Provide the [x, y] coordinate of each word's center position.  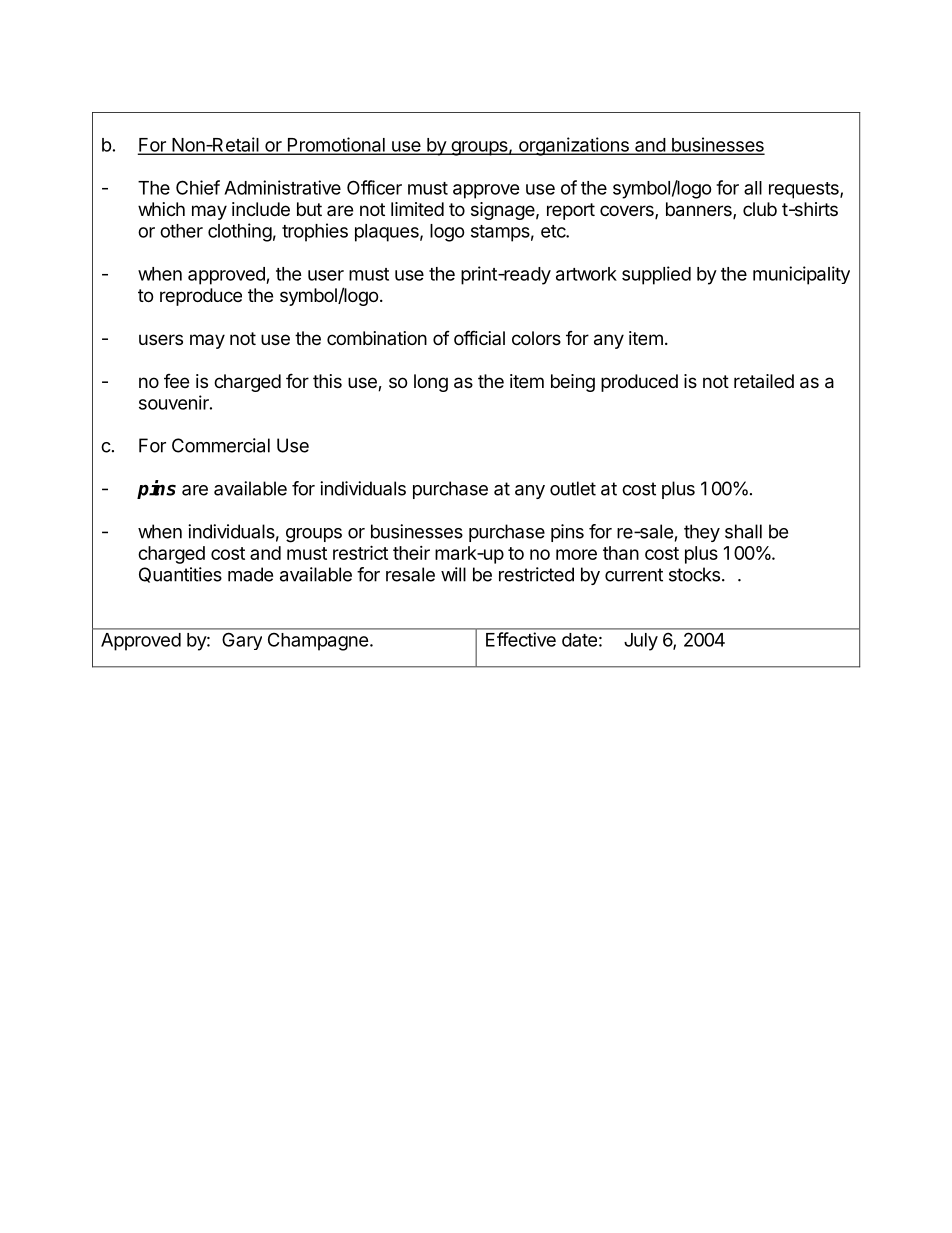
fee [176, 381]
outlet [573, 488]
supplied [656, 275]
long [431, 383]
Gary [242, 641]
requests [805, 190]
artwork [586, 274]
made [250, 574]
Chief [198, 187]
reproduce [201, 297]
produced [639, 383]
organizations [574, 146]
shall [743, 531]
